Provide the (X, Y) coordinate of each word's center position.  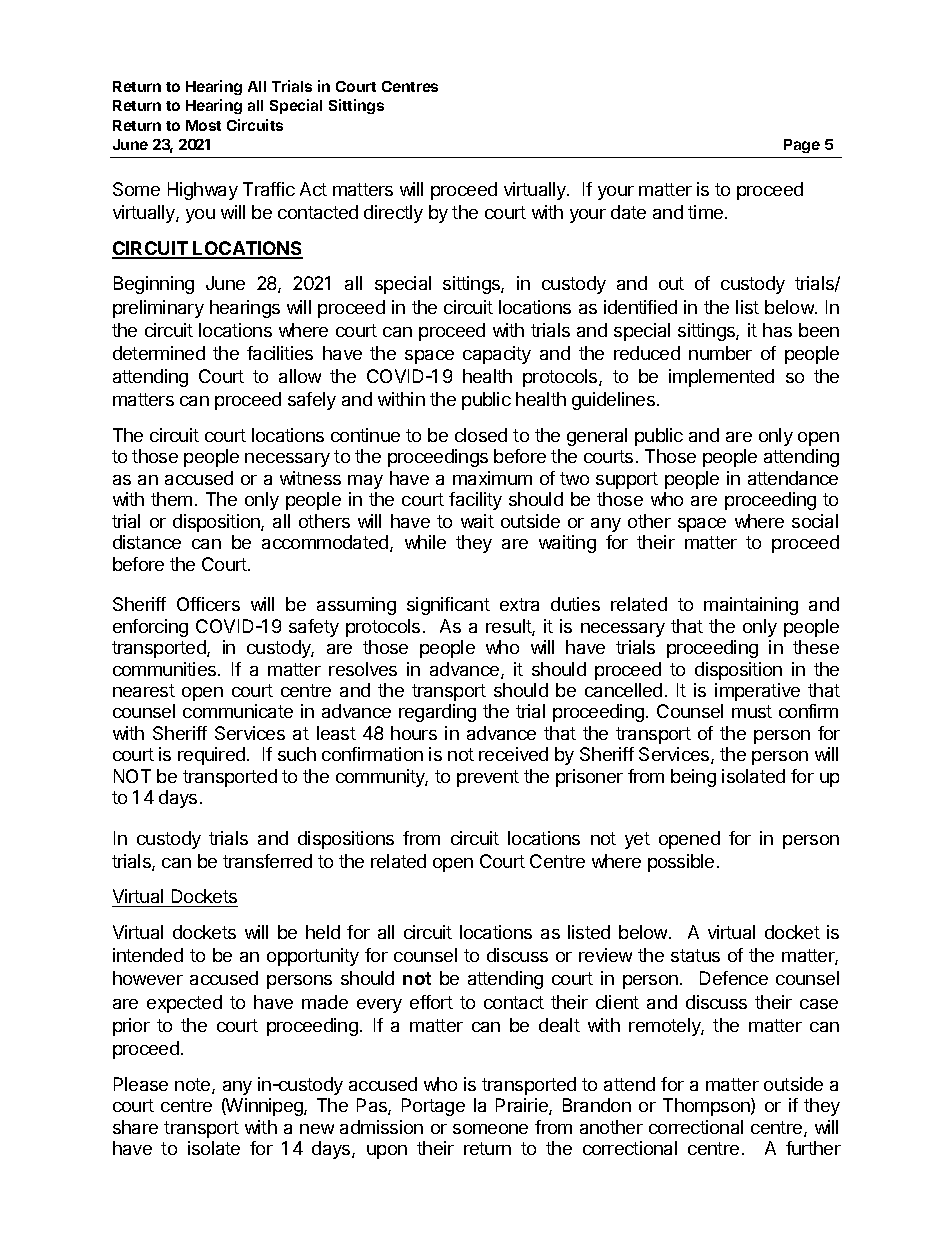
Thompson (707, 1107)
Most (203, 125)
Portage (433, 1107)
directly (393, 214)
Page (802, 146)
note (194, 1086)
